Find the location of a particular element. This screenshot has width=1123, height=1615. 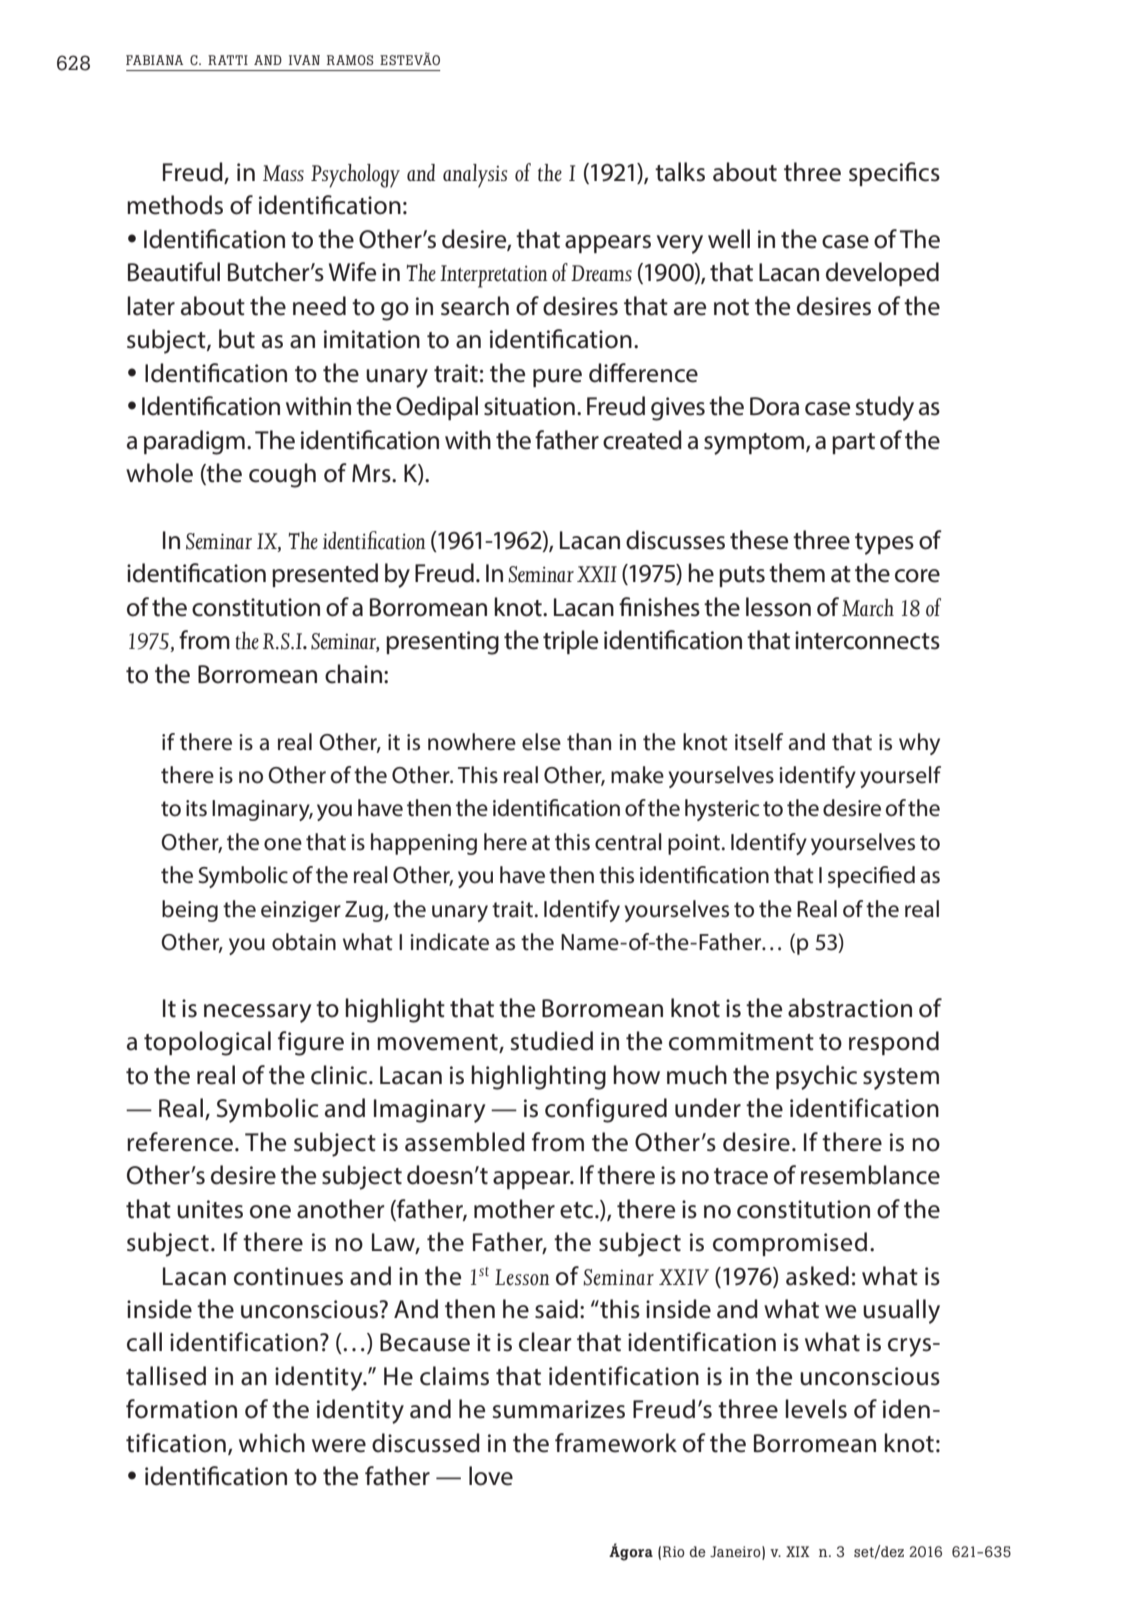

assembled is located at coordinates (465, 1142).
